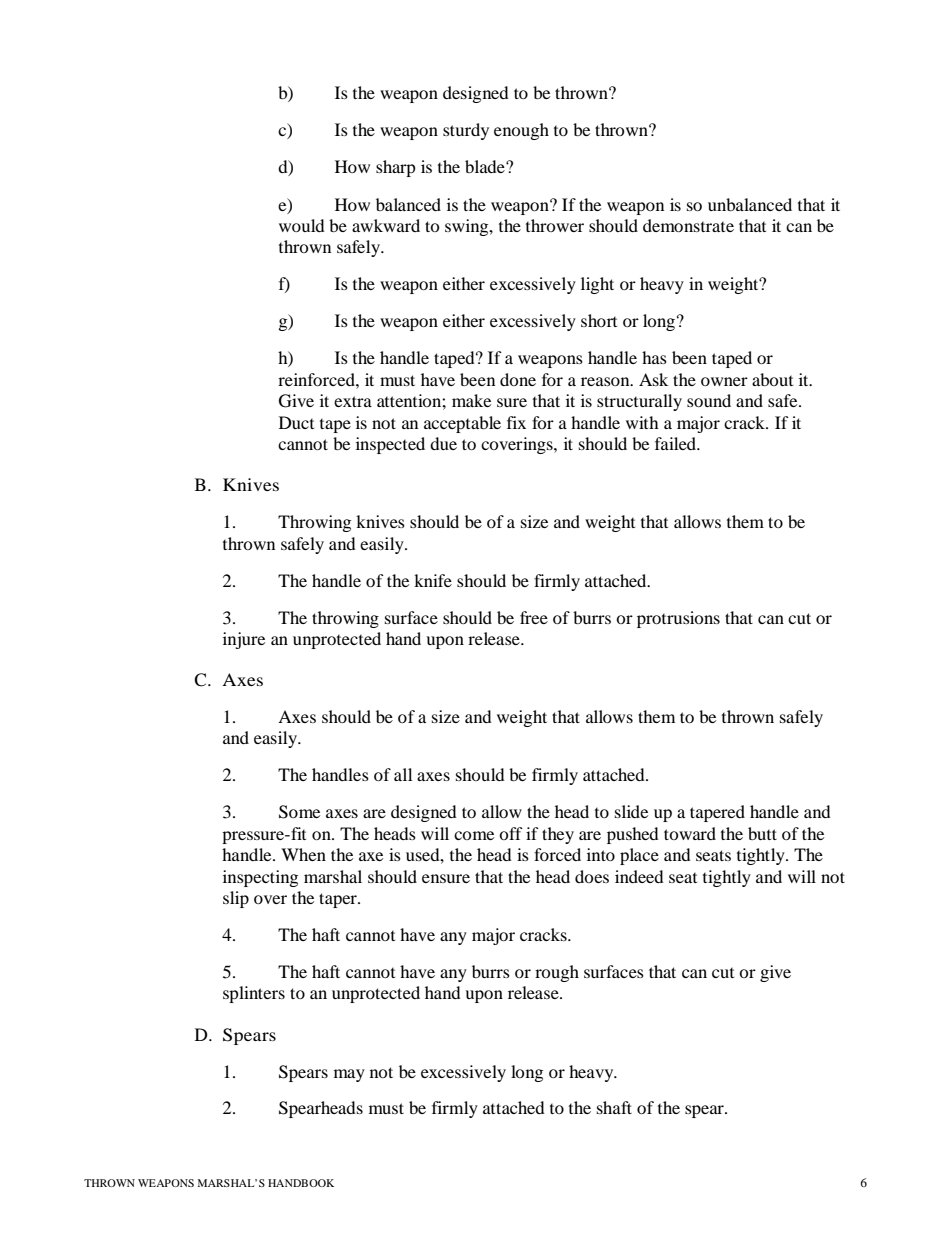 The height and width of the image is (1233, 952). What do you see at coordinates (678, 619) in the image?
I see `protrusions` at bounding box center [678, 619].
